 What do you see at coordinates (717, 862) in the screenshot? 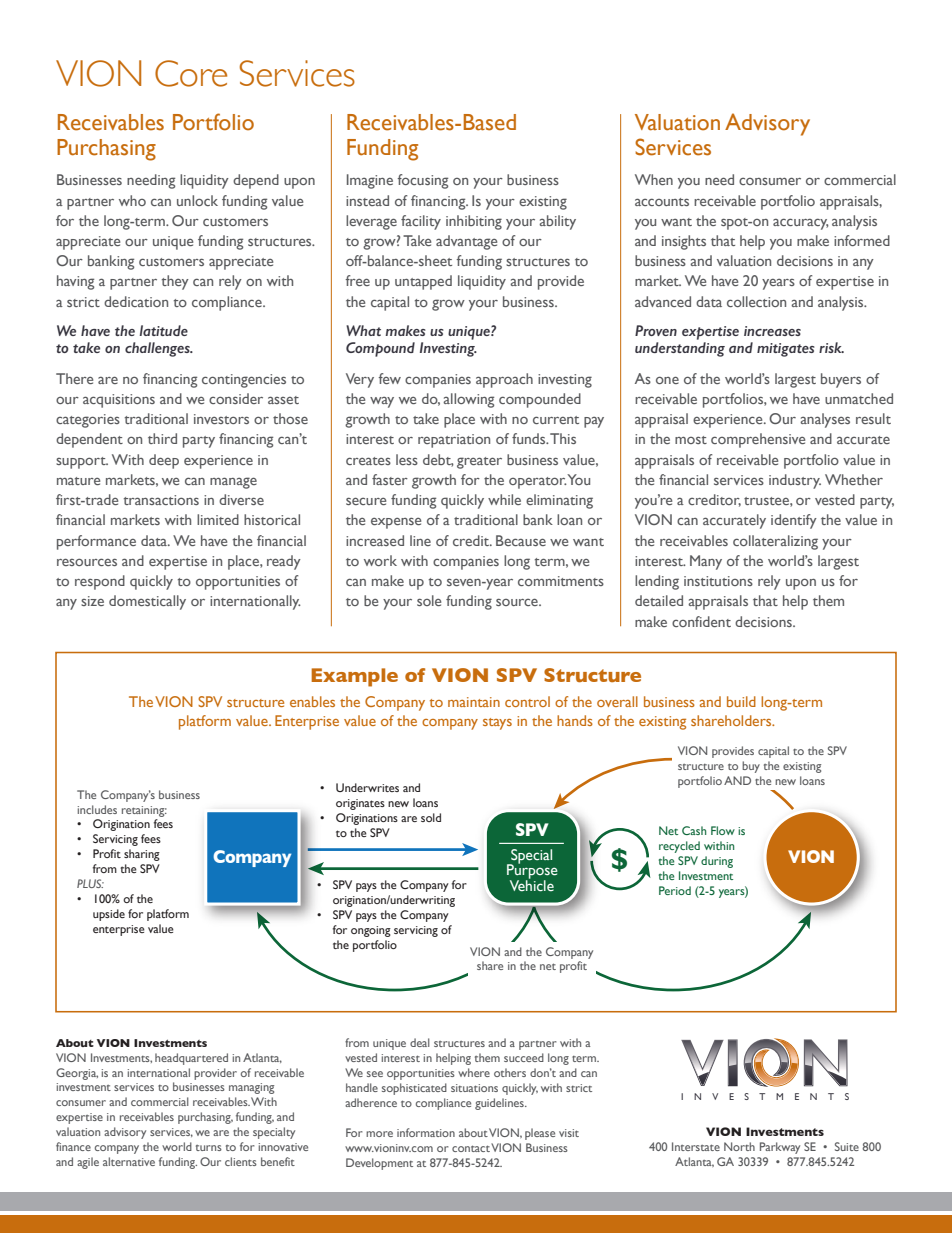
I see `during` at bounding box center [717, 862].
